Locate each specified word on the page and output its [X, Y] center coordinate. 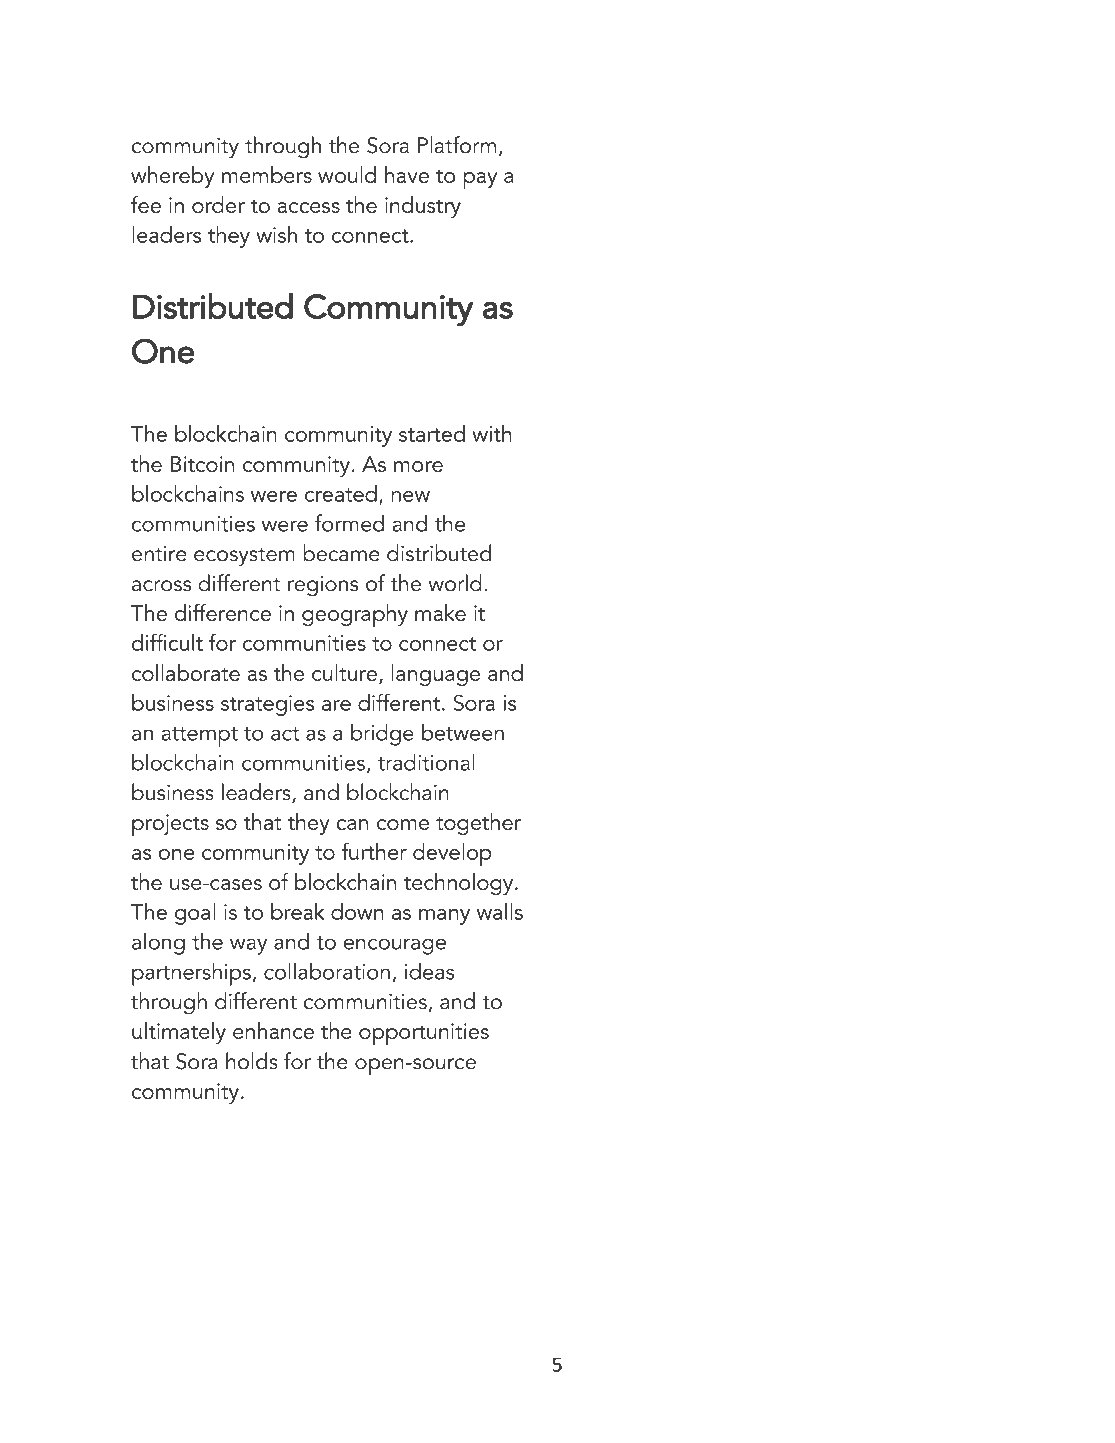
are [336, 705]
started [432, 433]
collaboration [327, 971]
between [463, 732]
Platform [457, 145]
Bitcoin [202, 464]
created [341, 493]
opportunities [424, 1034]
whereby [172, 177]
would [347, 174]
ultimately [179, 1033]
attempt [199, 737]
